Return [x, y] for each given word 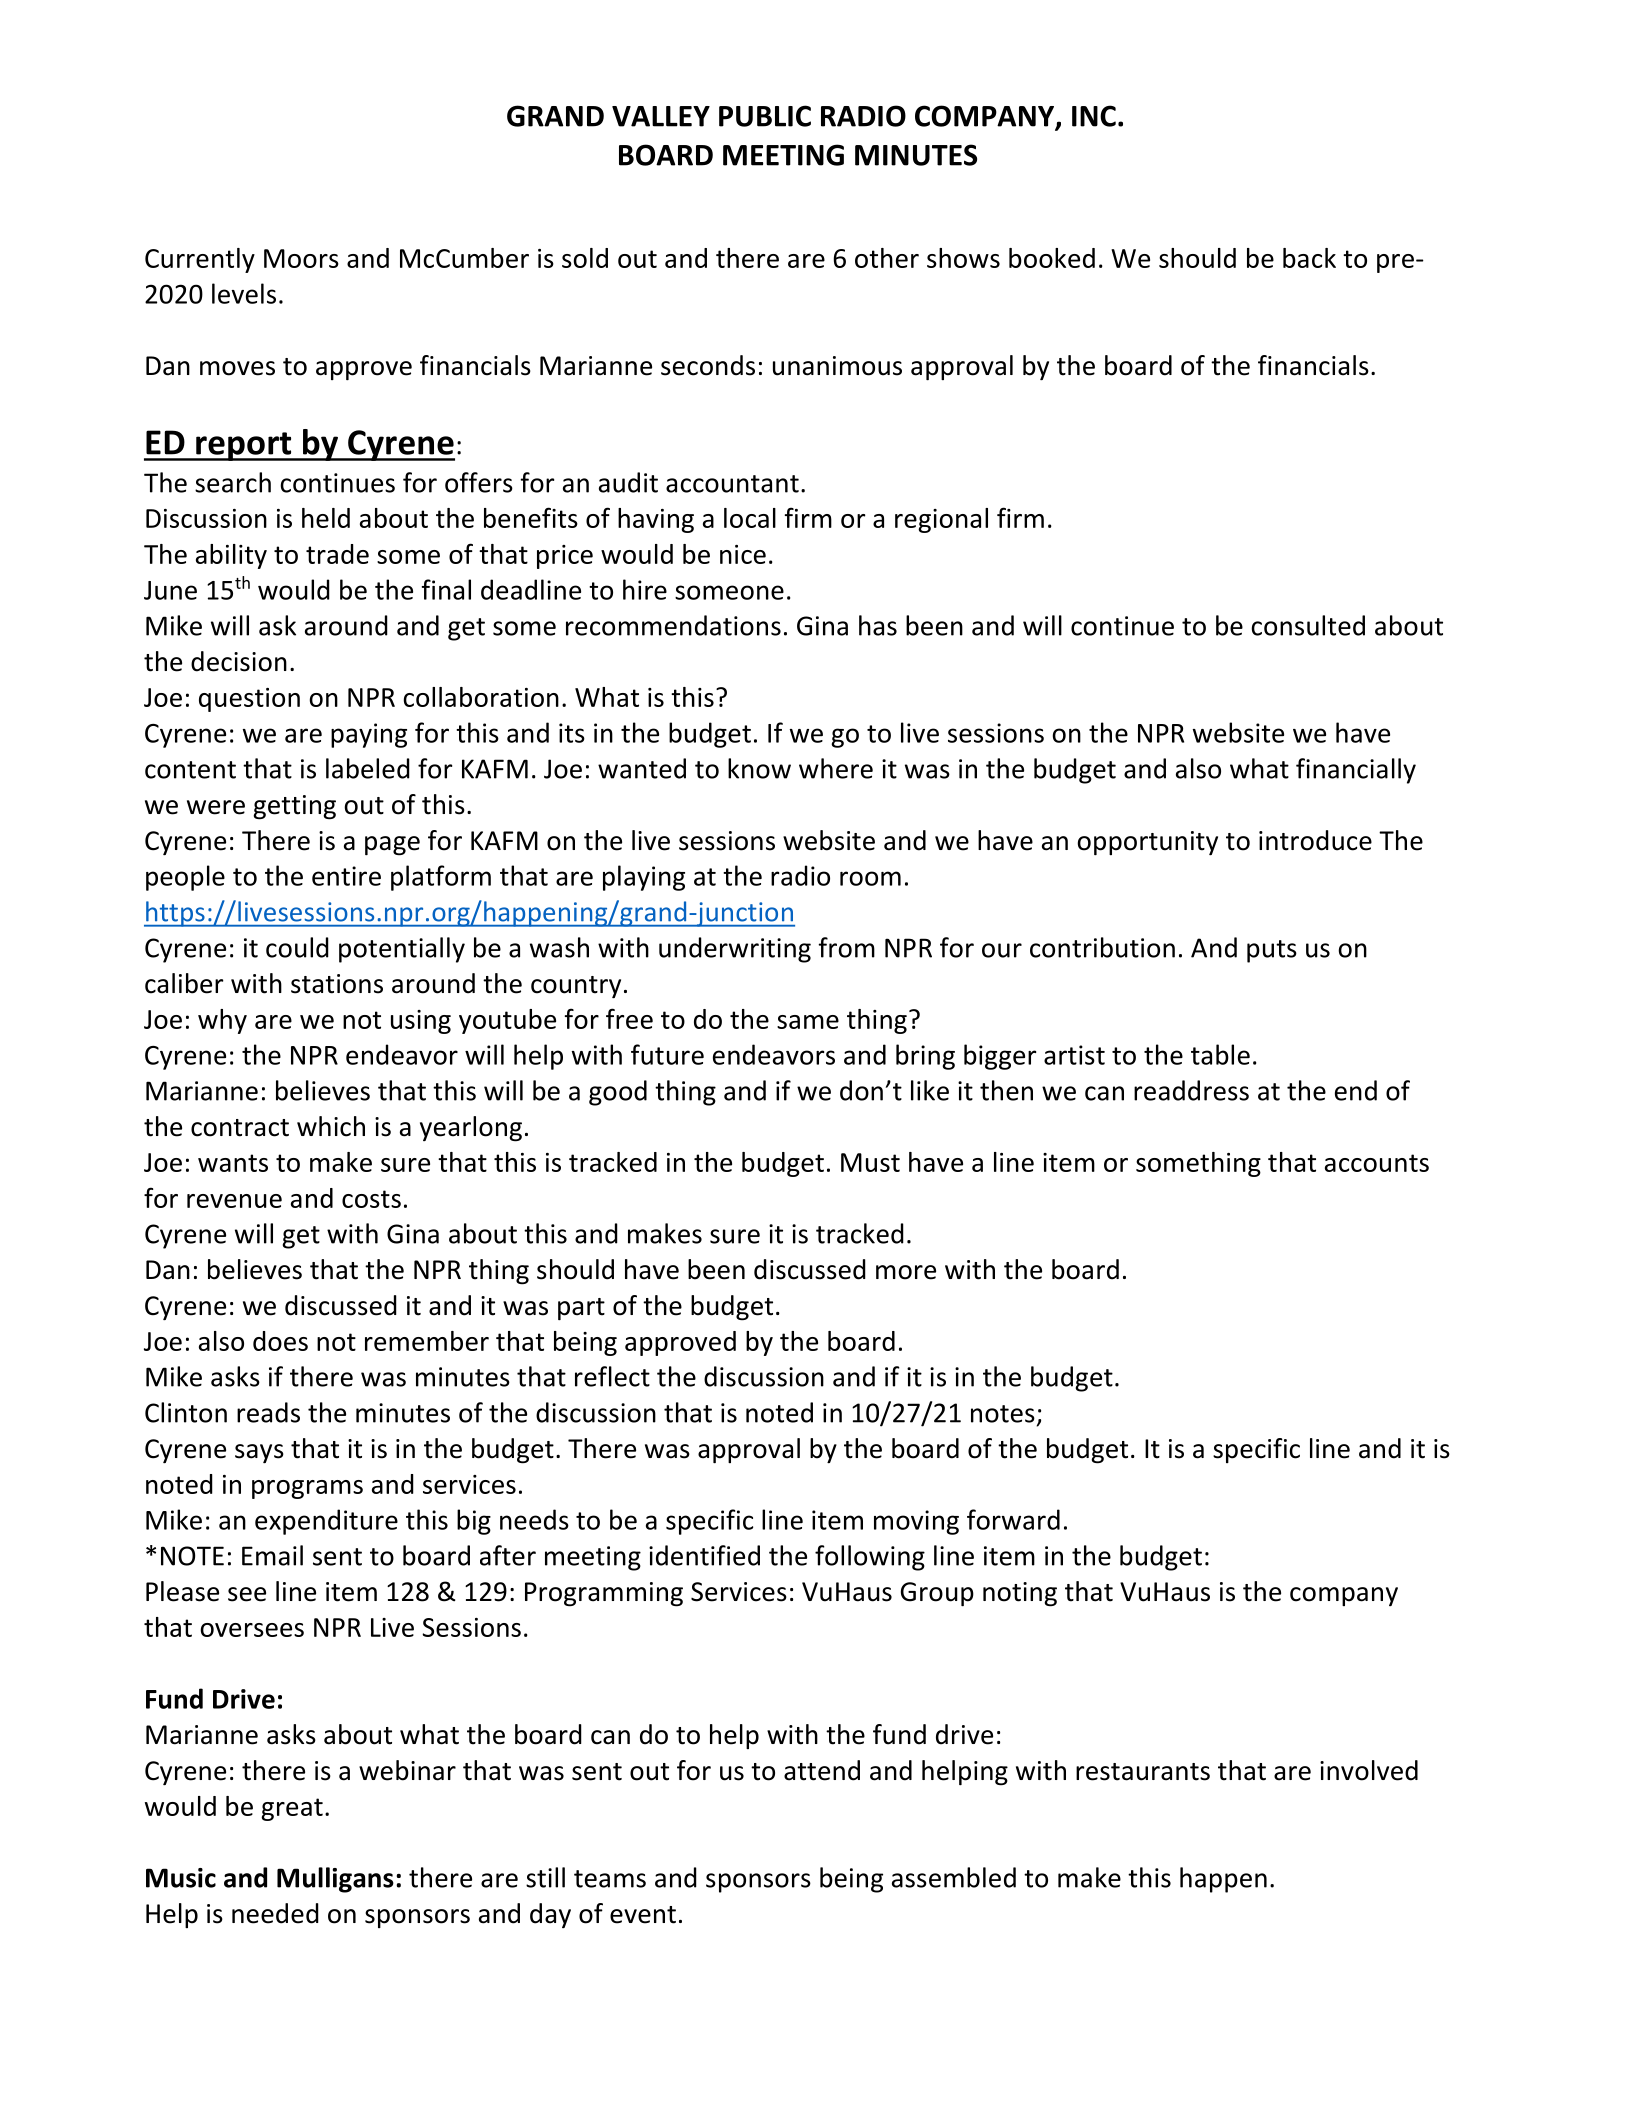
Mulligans [335, 1880]
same [808, 1022]
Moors [301, 258]
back [1309, 258]
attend [822, 1770]
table [1220, 1054]
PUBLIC [765, 116]
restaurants [1143, 1772]
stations [337, 984]
